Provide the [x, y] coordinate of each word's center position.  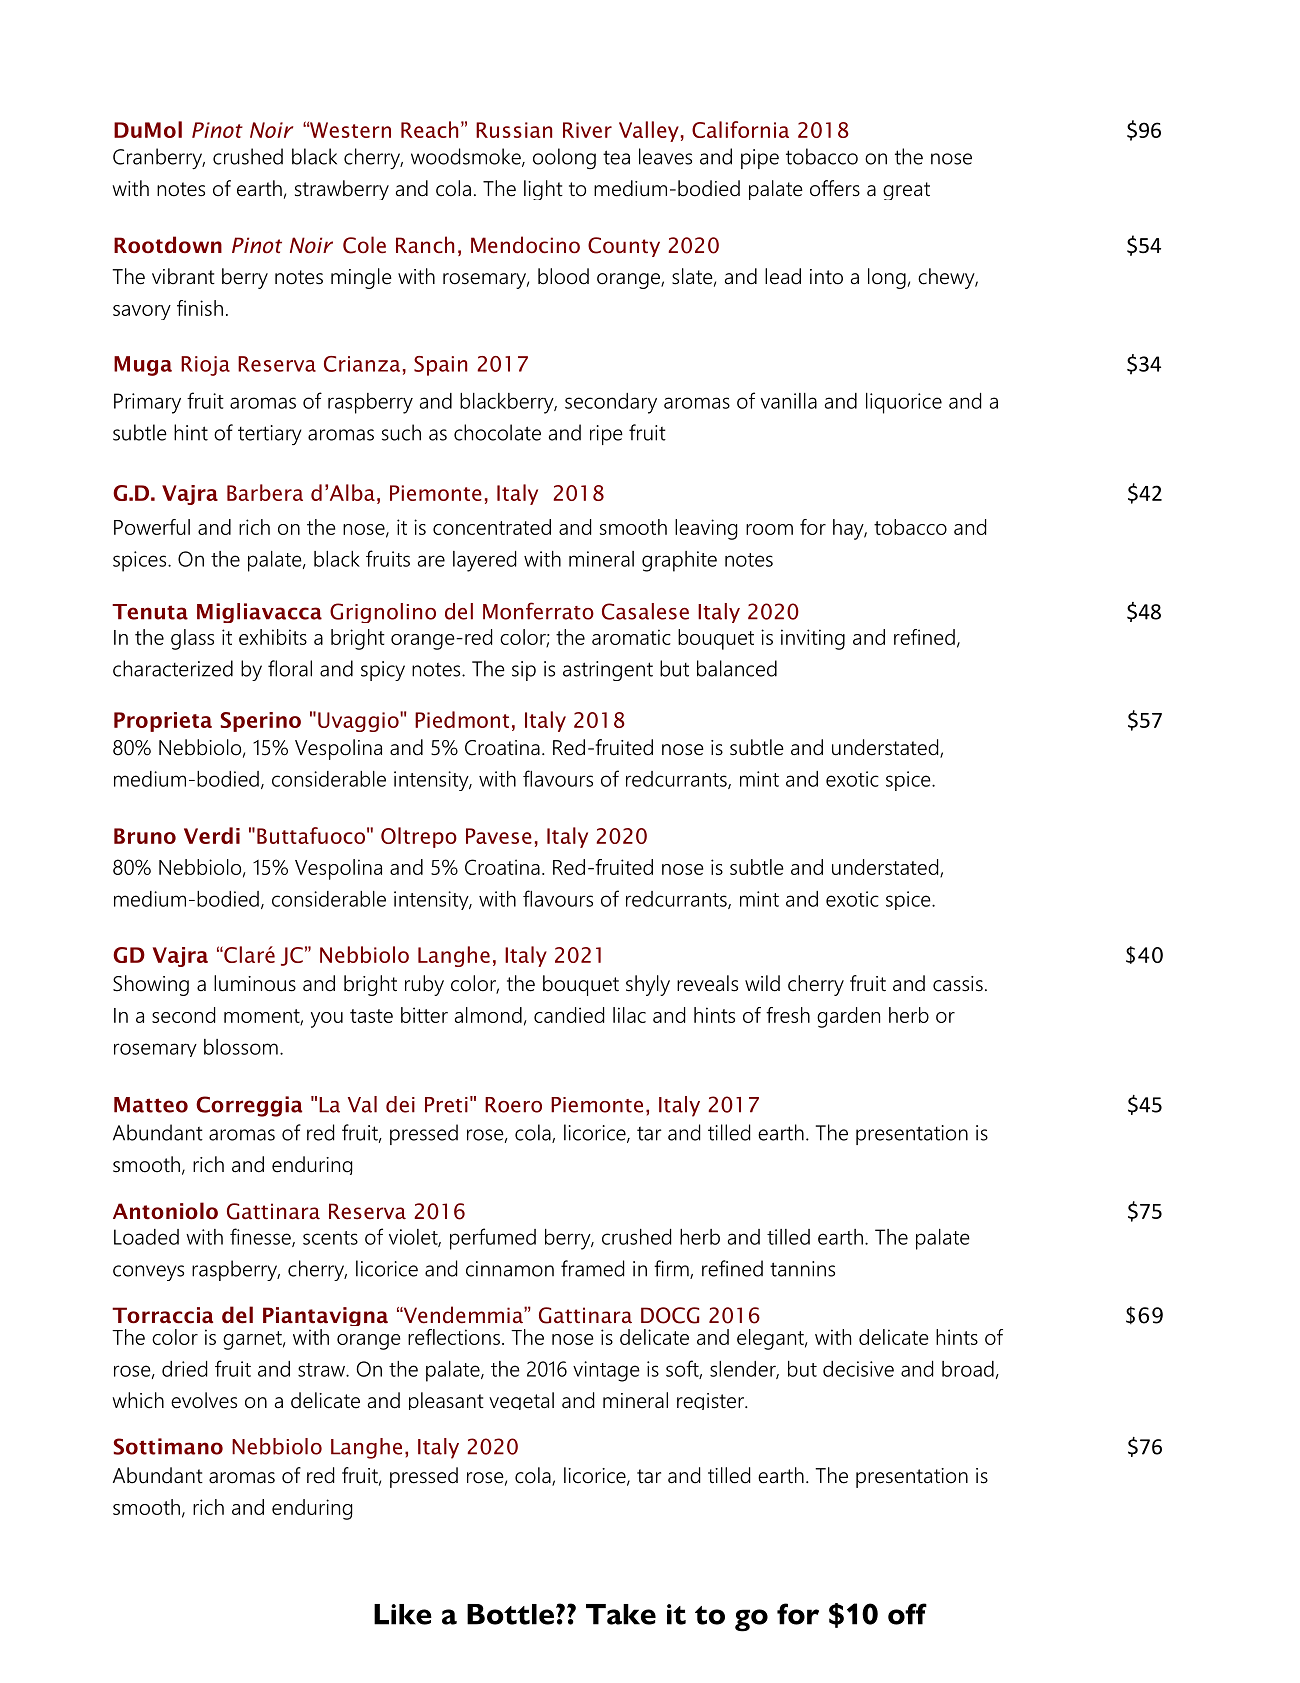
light [543, 190]
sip [524, 671]
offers [835, 188]
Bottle [510, 1614]
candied [569, 1015]
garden [848, 1017]
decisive [858, 1369]
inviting [813, 639]
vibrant [183, 276]
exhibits [273, 637]
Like [403, 1614]
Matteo [151, 1105]
